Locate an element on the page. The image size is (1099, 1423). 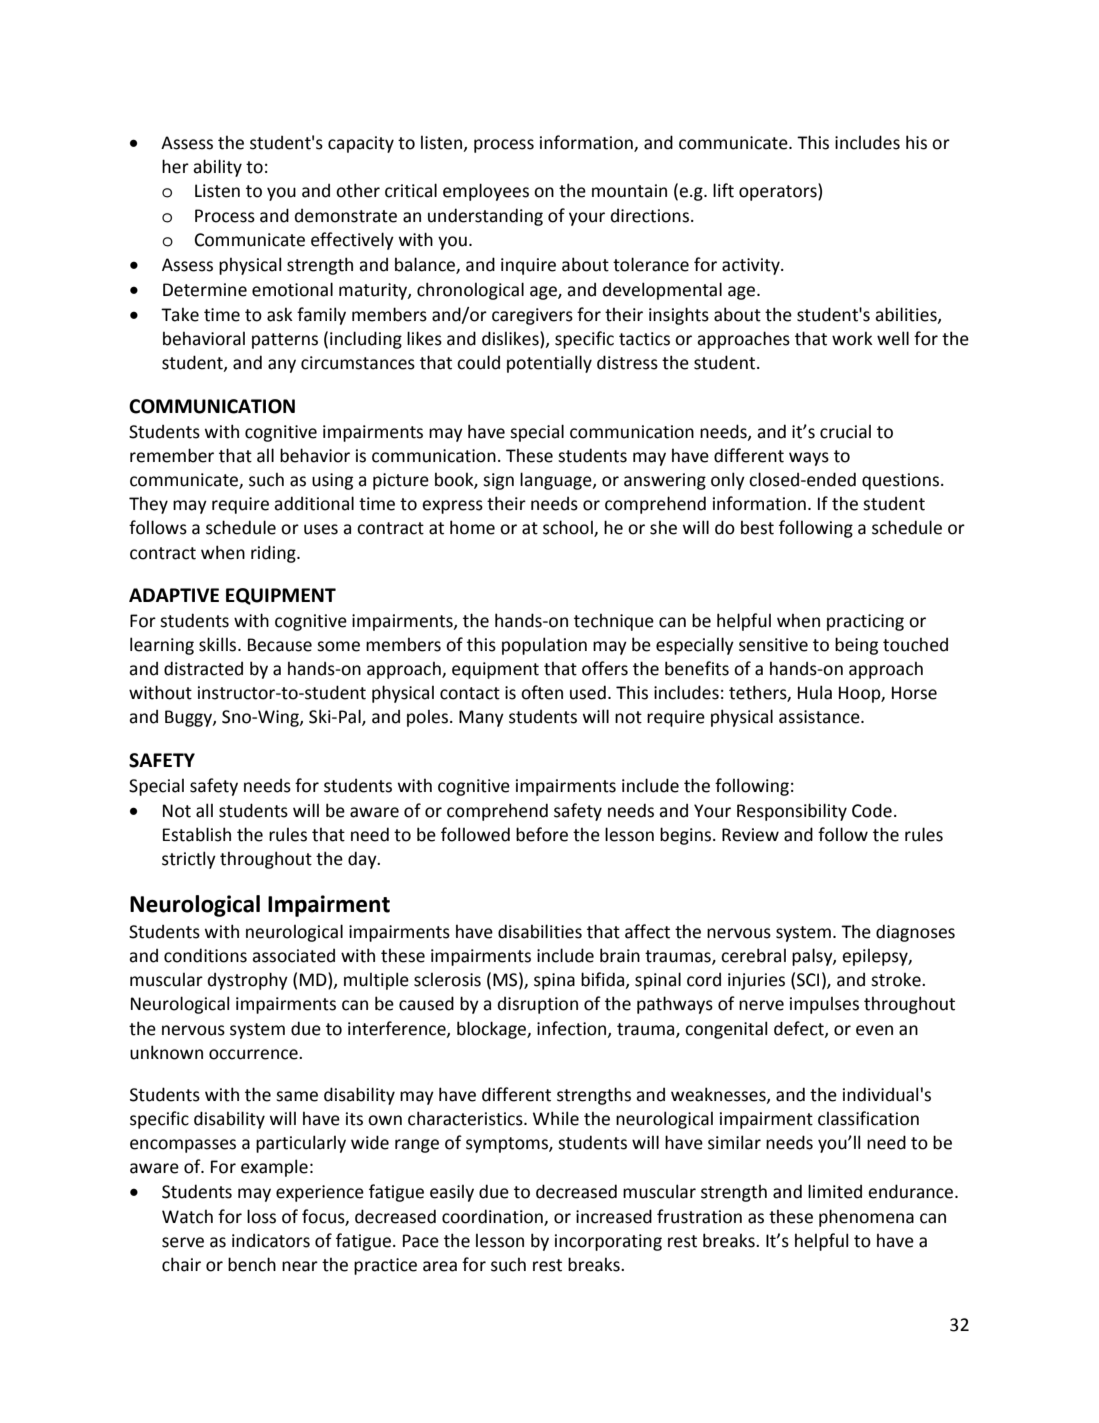
lift is located at coordinates (723, 190).
